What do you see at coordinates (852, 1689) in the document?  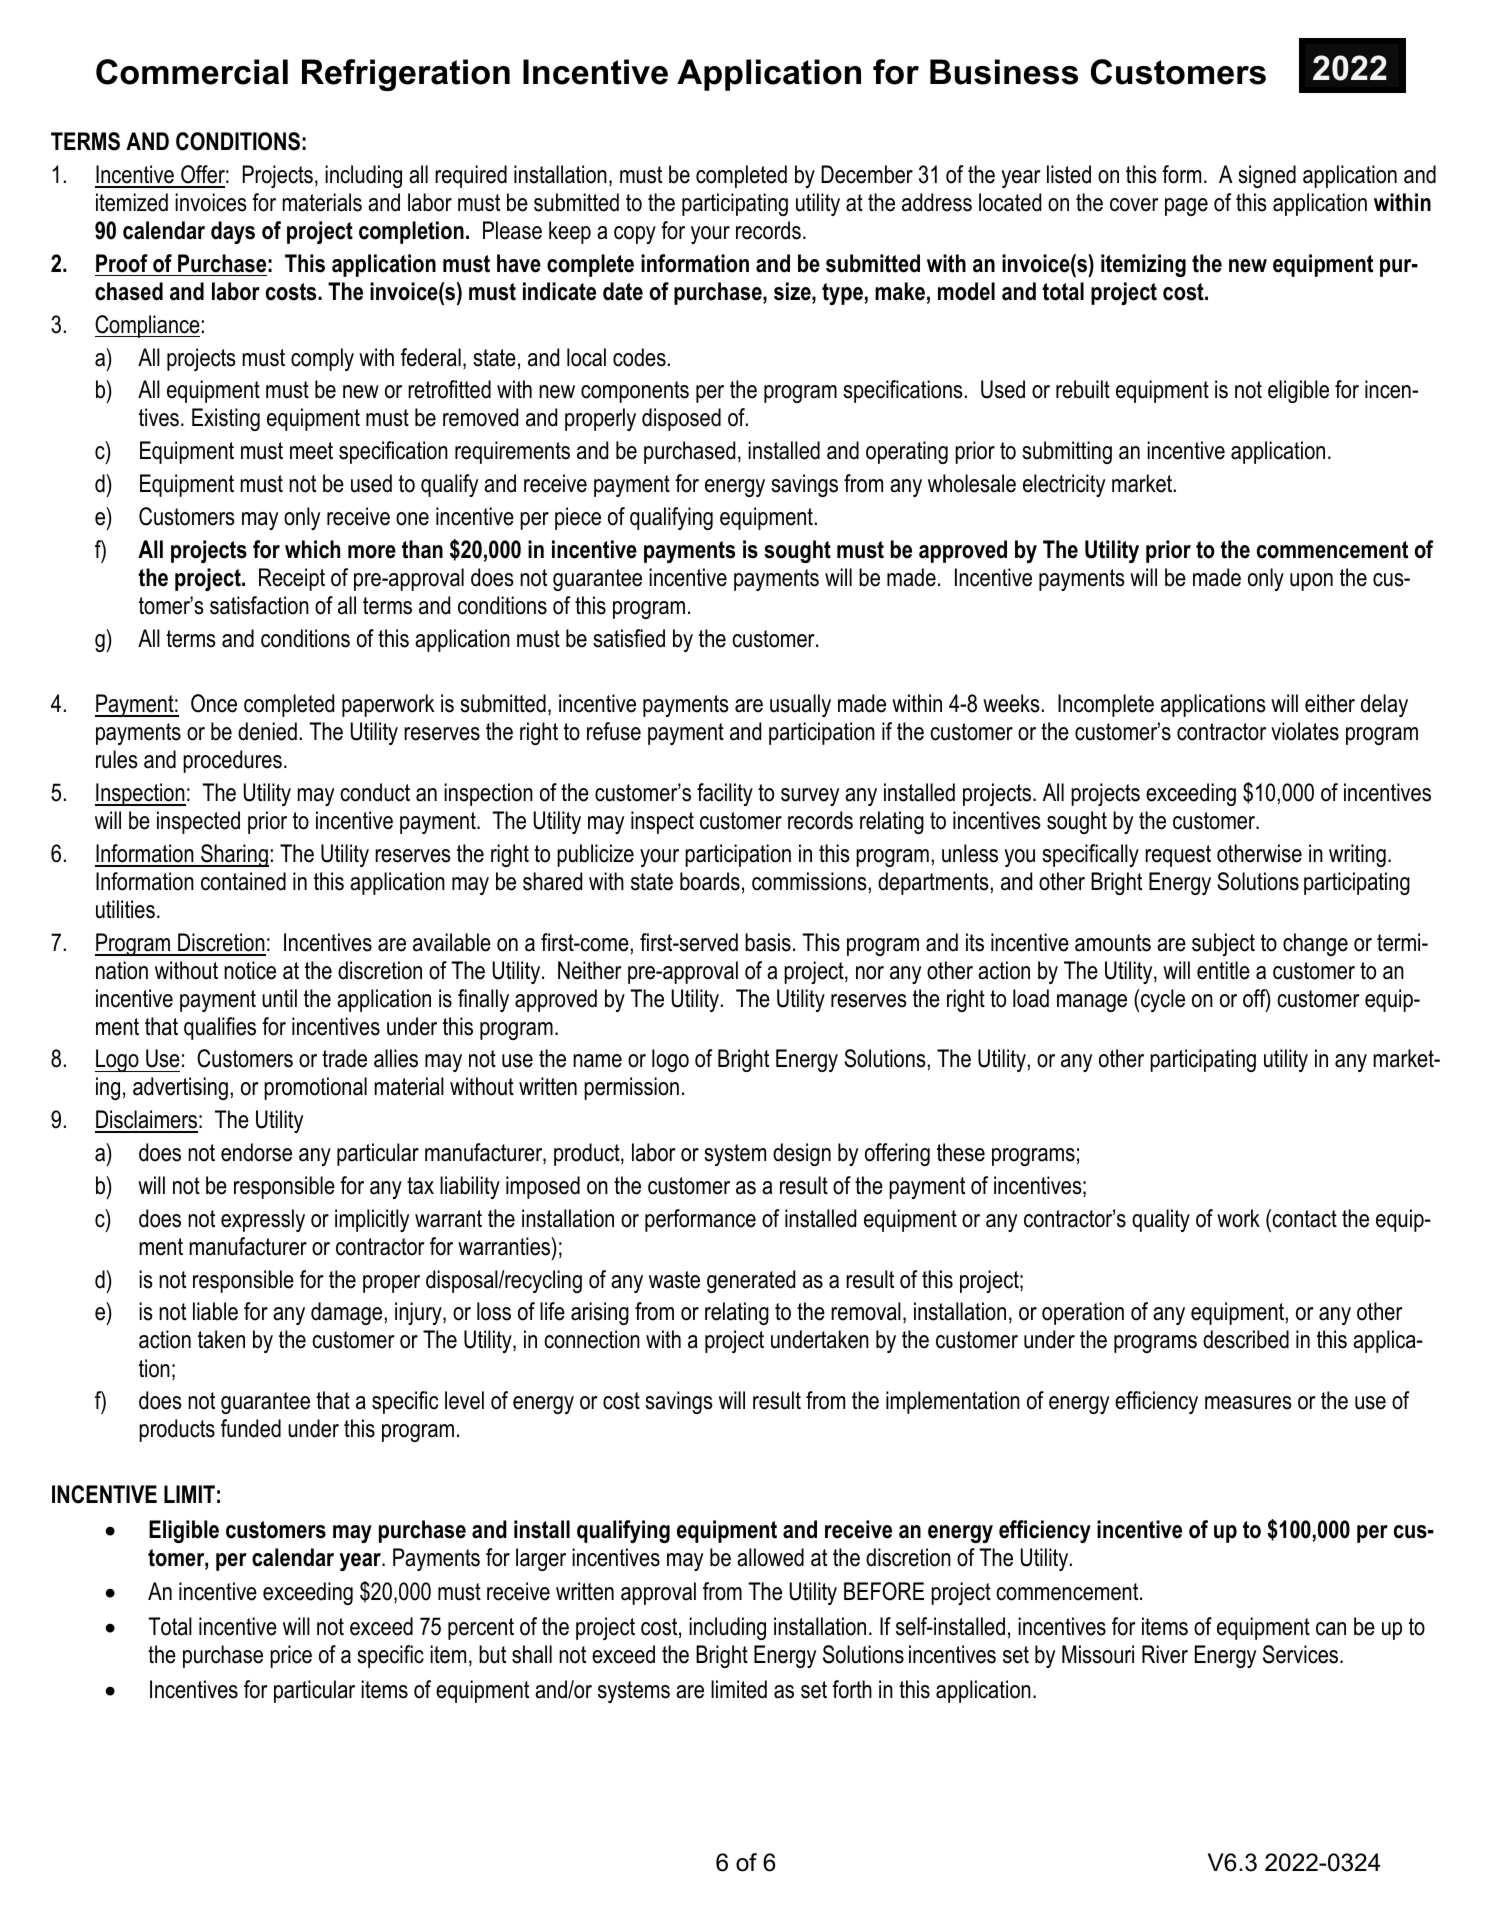 I see `forth` at bounding box center [852, 1689].
